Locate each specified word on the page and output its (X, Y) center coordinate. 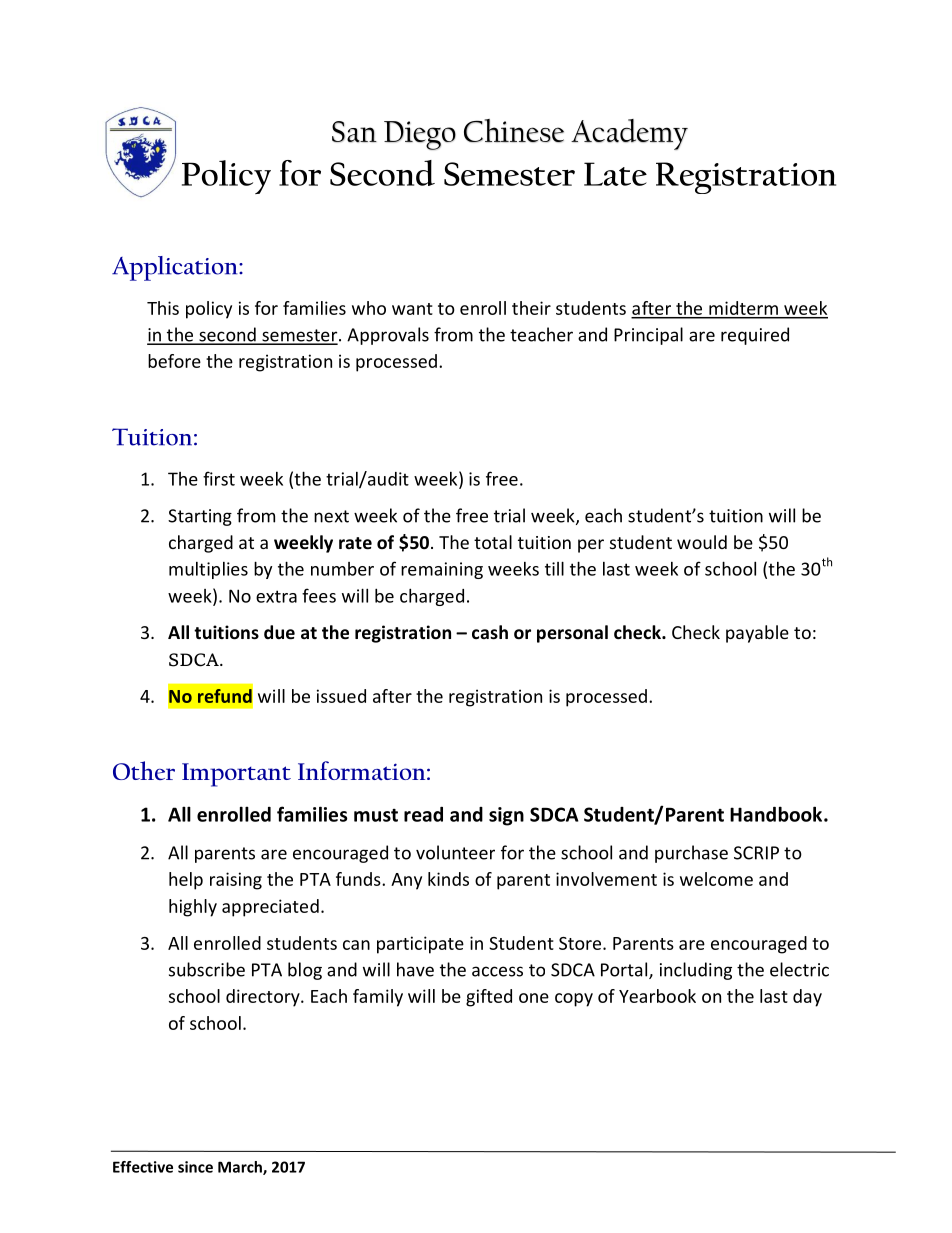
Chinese (514, 131)
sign (506, 816)
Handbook (777, 814)
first (219, 478)
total (493, 542)
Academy (629, 134)
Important (236, 775)
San (354, 132)
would (702, 542)
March (241, 1168)
